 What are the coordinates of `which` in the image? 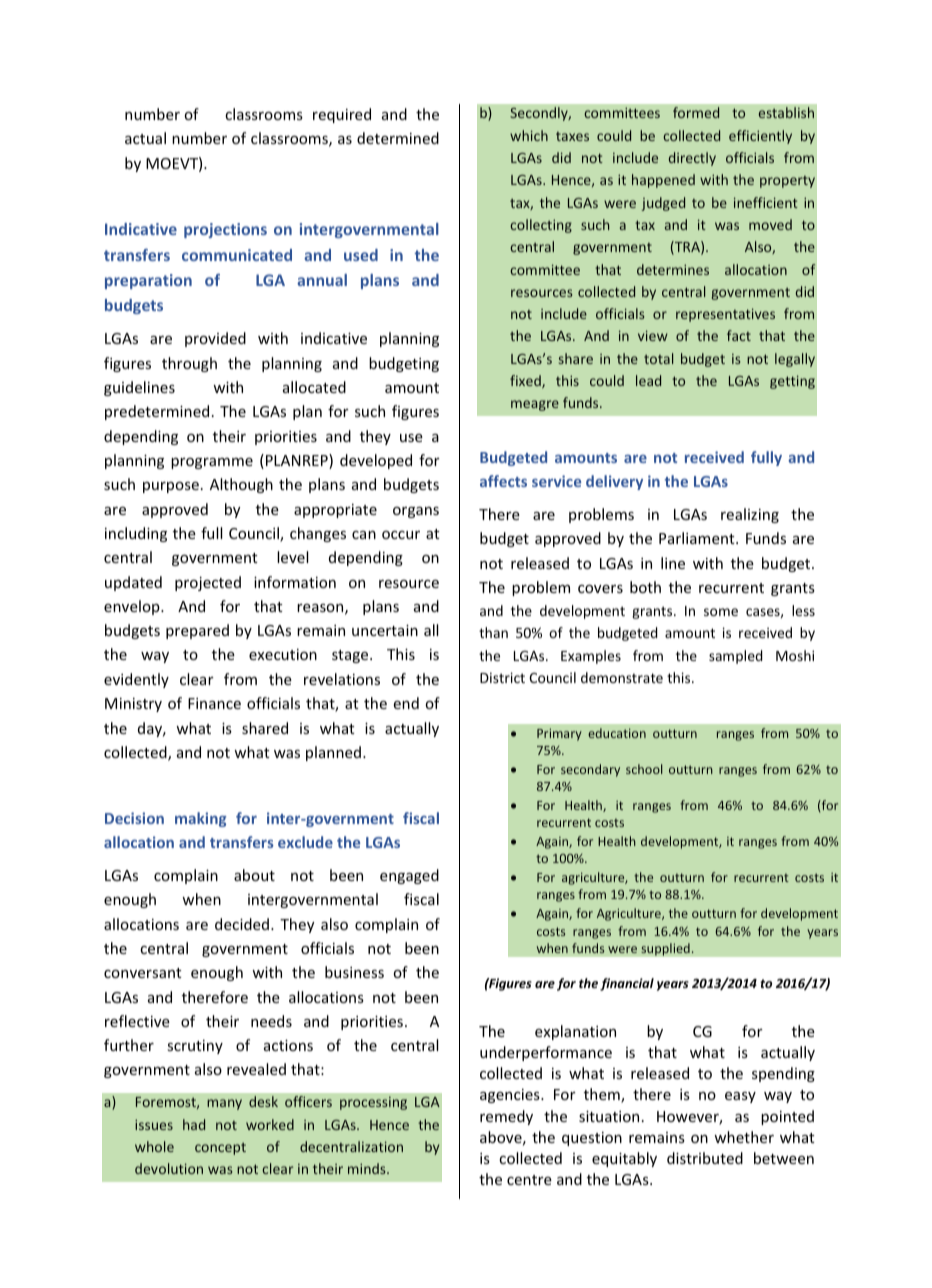 It's located at (529, 135).
